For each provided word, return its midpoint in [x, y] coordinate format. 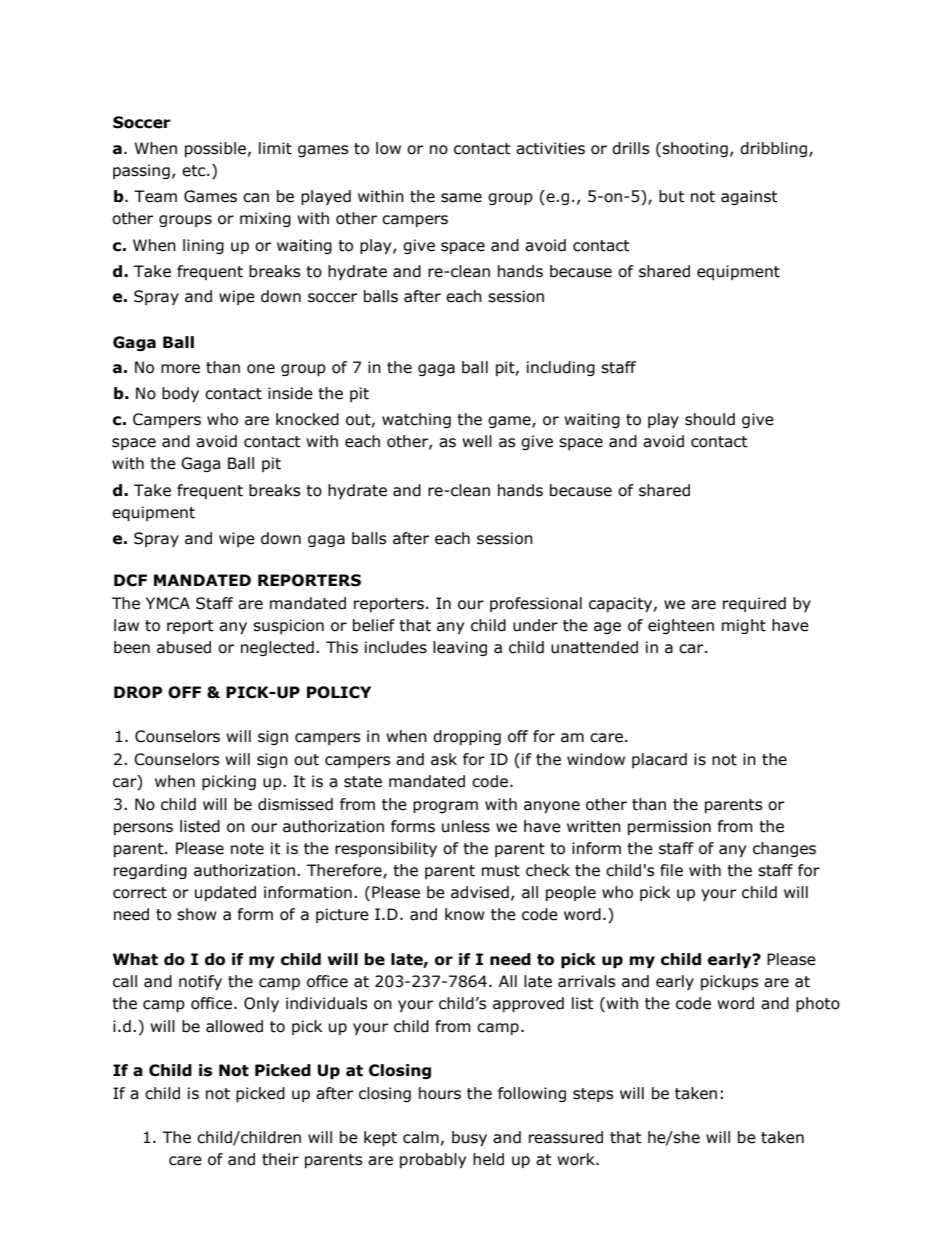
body [180, 394]
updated [225, 893]
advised [480, 892]
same [461, 198]
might [744, 626]
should [710, 419]
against [749, 197]
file [671, 870]
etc [195, 171]
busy [469, 1138]
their [280, 1159]
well [477, 441]
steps [593, 1095]
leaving [460, 648]
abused [184, 647]
